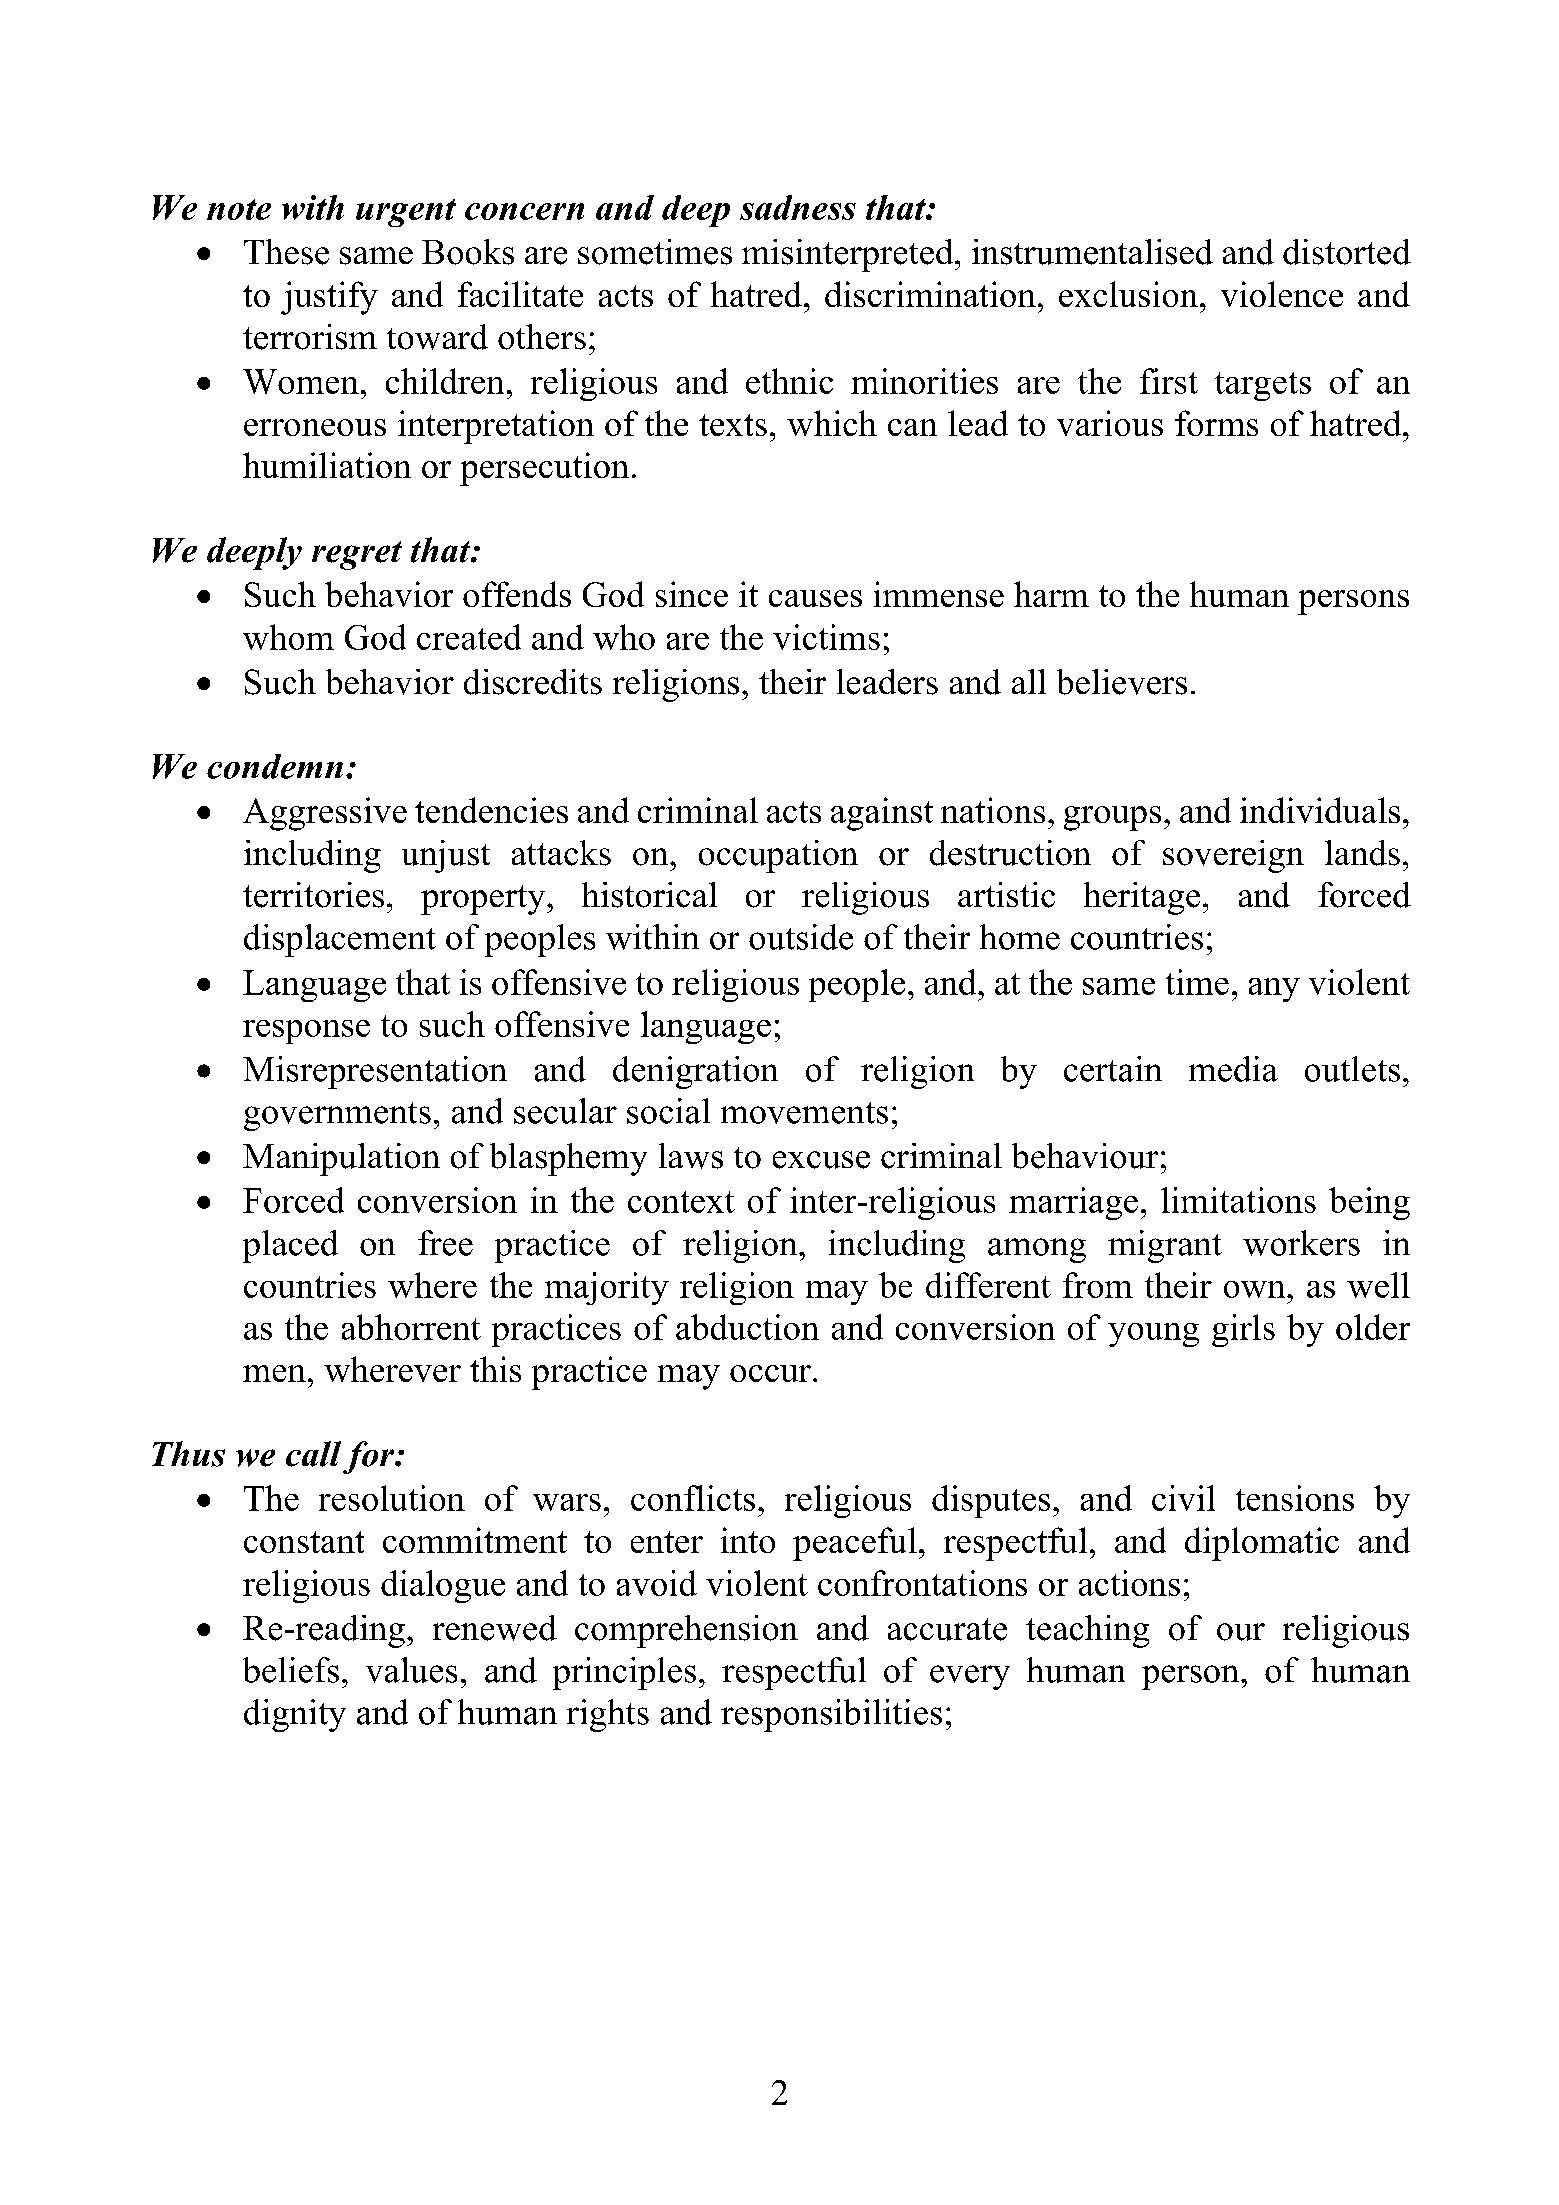  What do you see at coordinates (798, 207) in the page?
I see `sadness` at bounding box center [798, 207].
